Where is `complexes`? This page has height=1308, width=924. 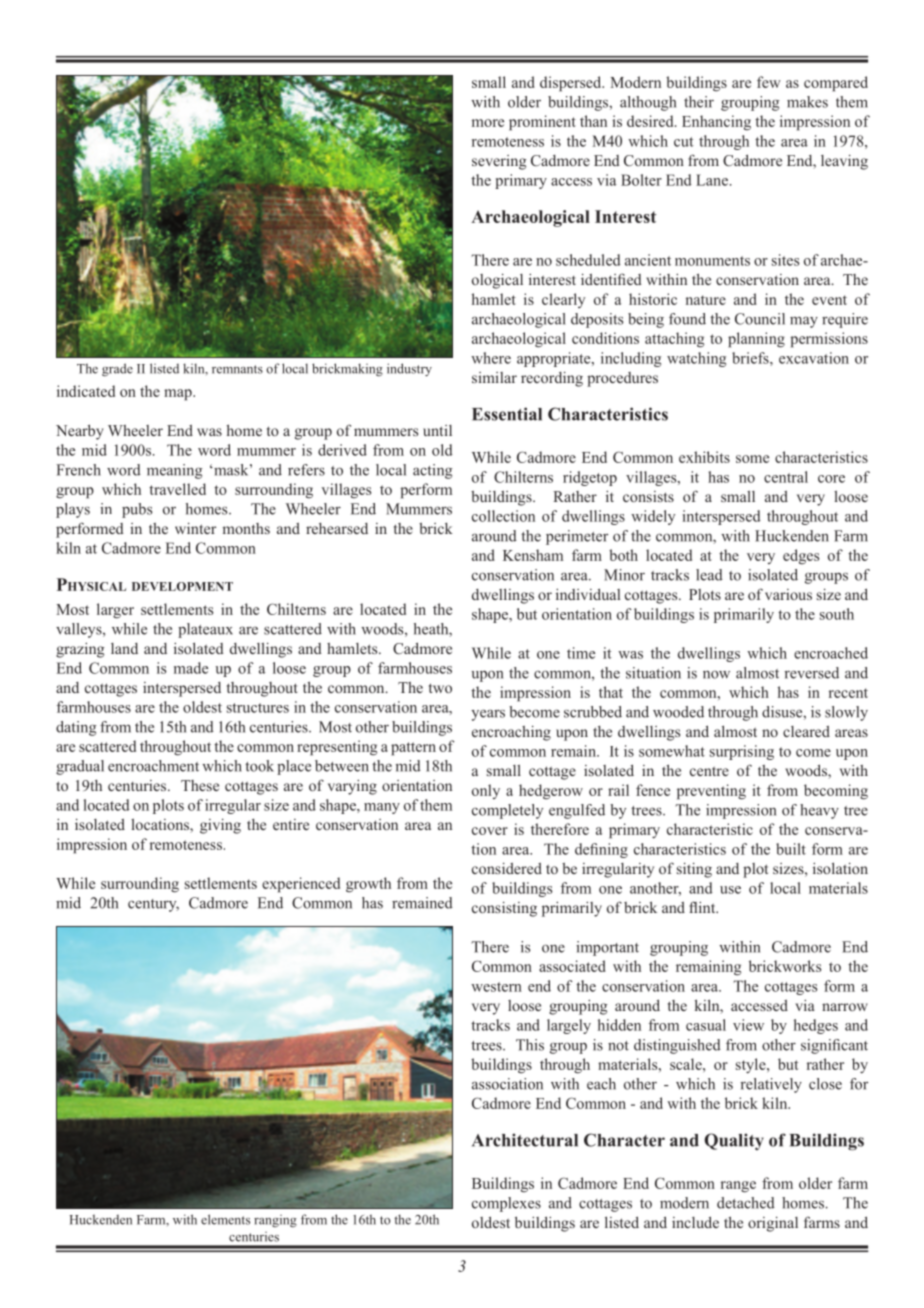
complexes is located at coordinates (506, 1204).
